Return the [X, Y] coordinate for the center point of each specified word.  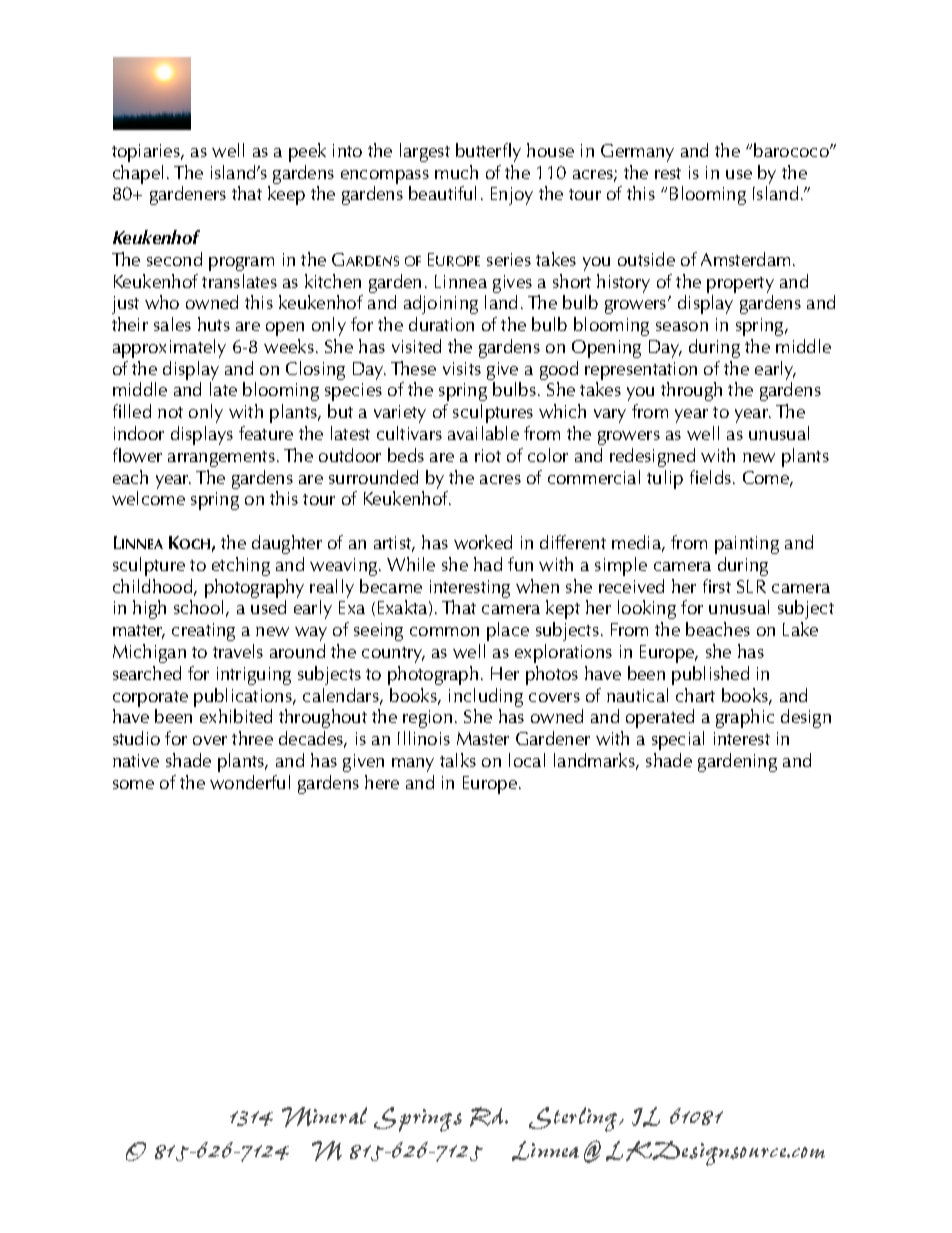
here [382, 782]
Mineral [324, 1117]
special [678, 740]
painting [747, 545]
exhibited [236, 716]
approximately [169, 348]
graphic [745, 718]
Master [483, 738]
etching [241, 566]
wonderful [250, 782]
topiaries [147, 153]
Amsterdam [745, 259]
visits [462, 368]
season [682, 326]
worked [483, 542]
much [456, 172]
